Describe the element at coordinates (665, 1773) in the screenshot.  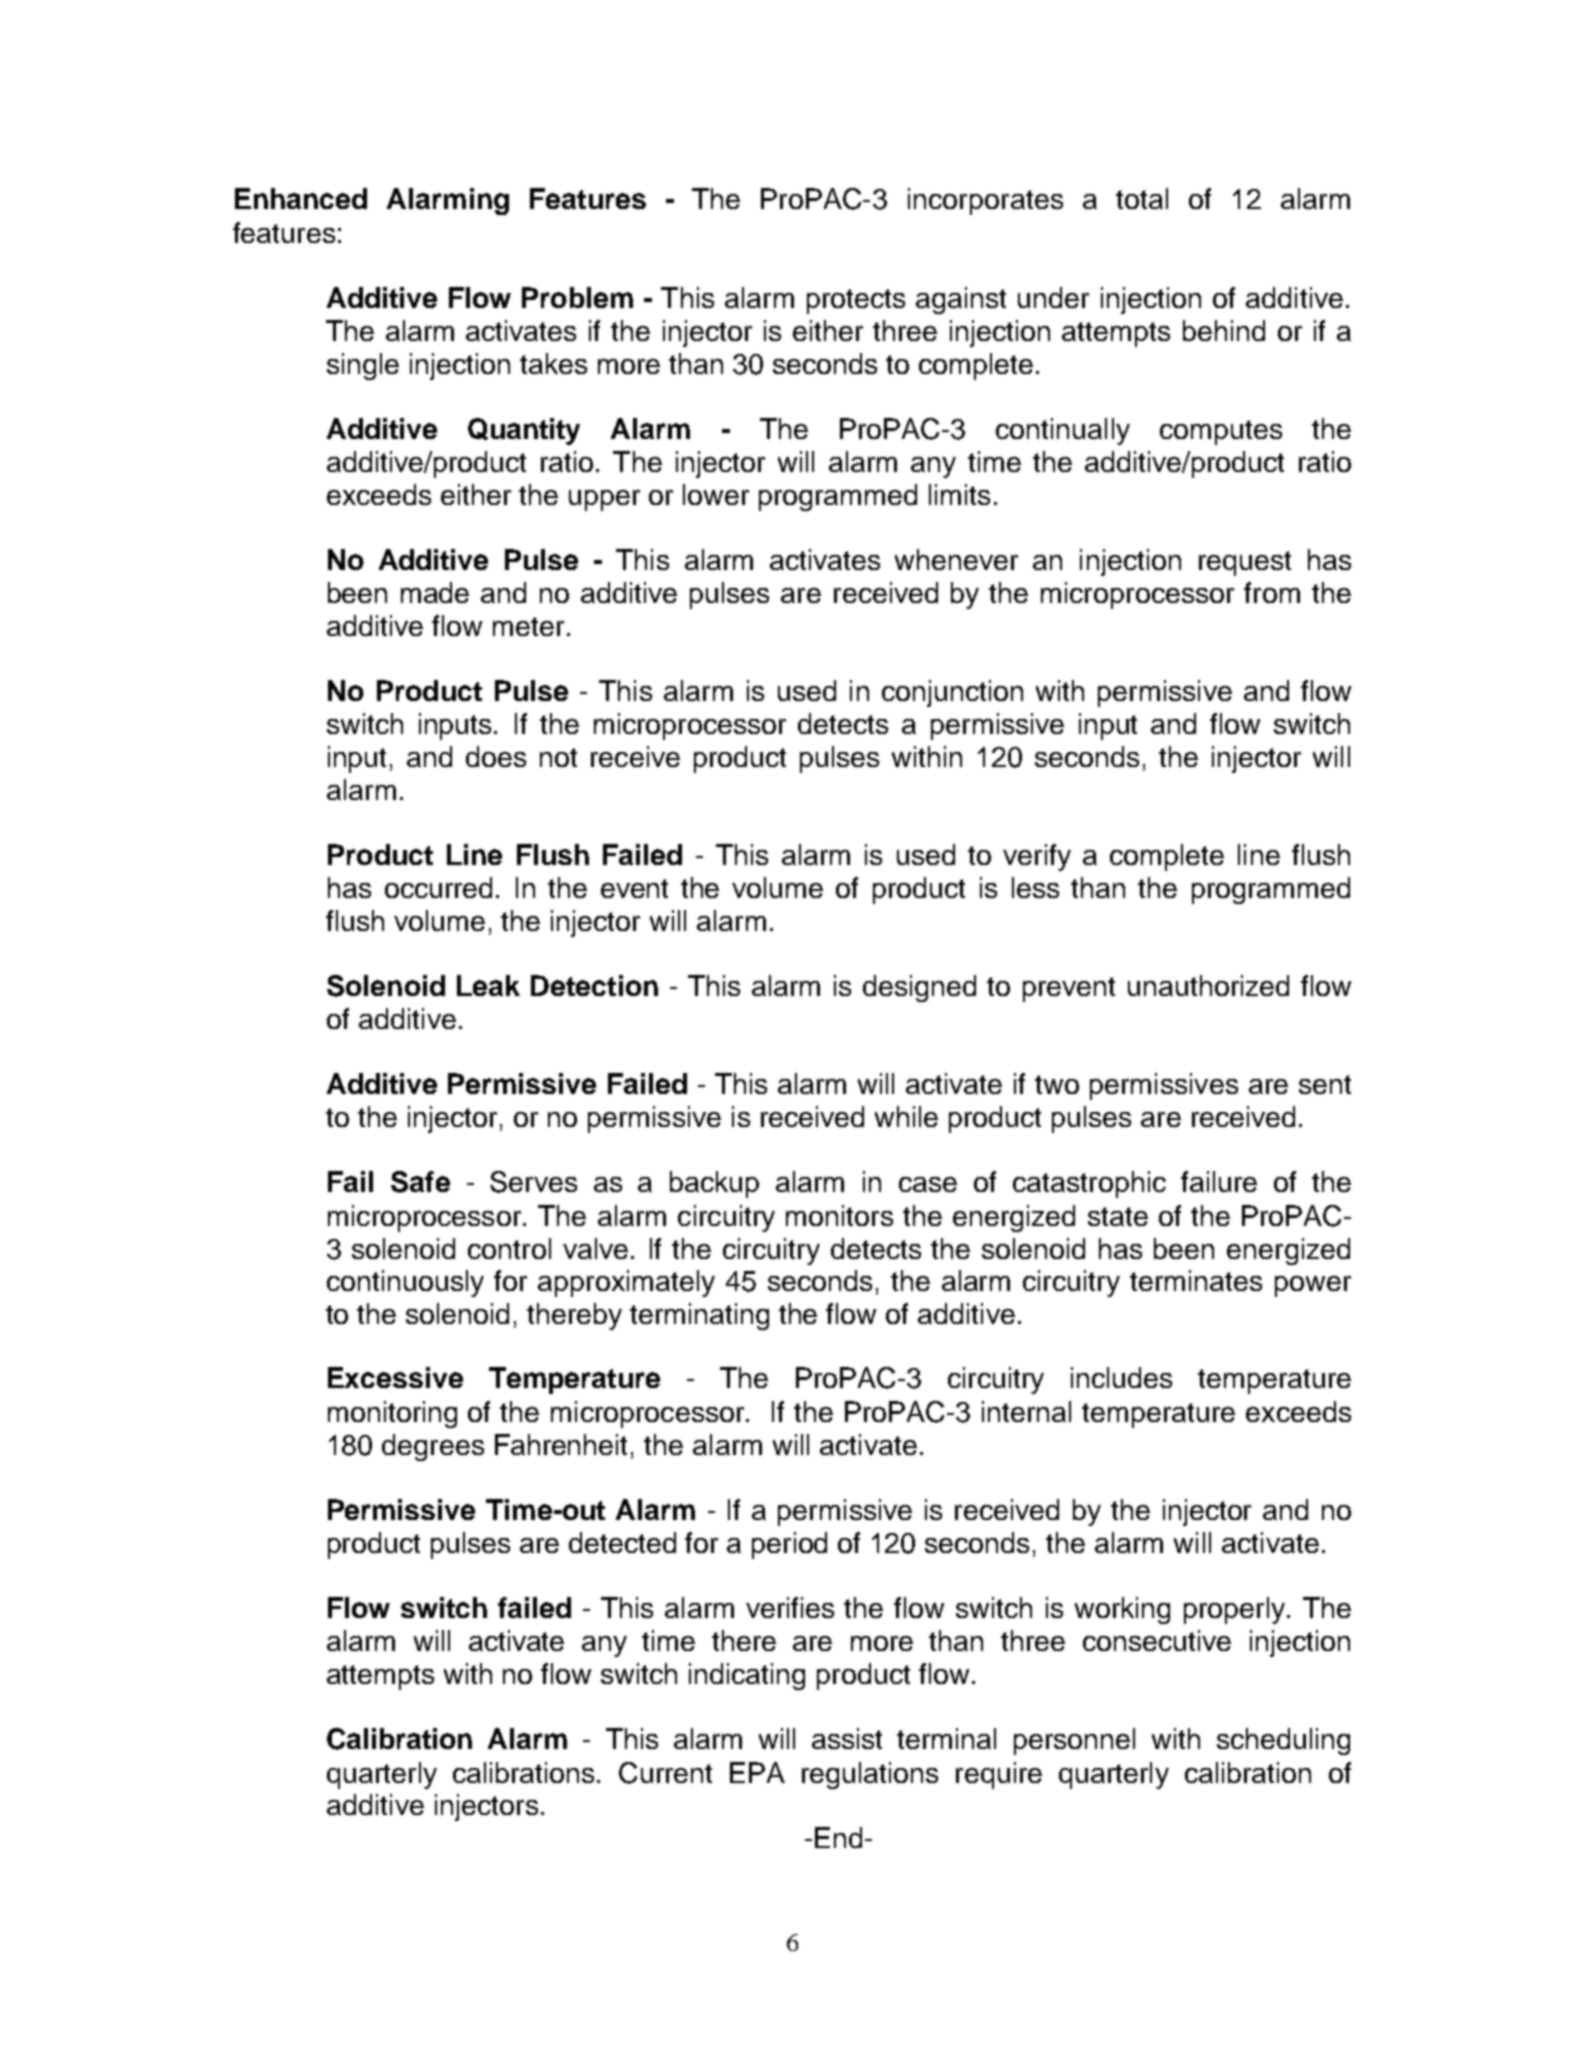
I see `Current` at that location.
